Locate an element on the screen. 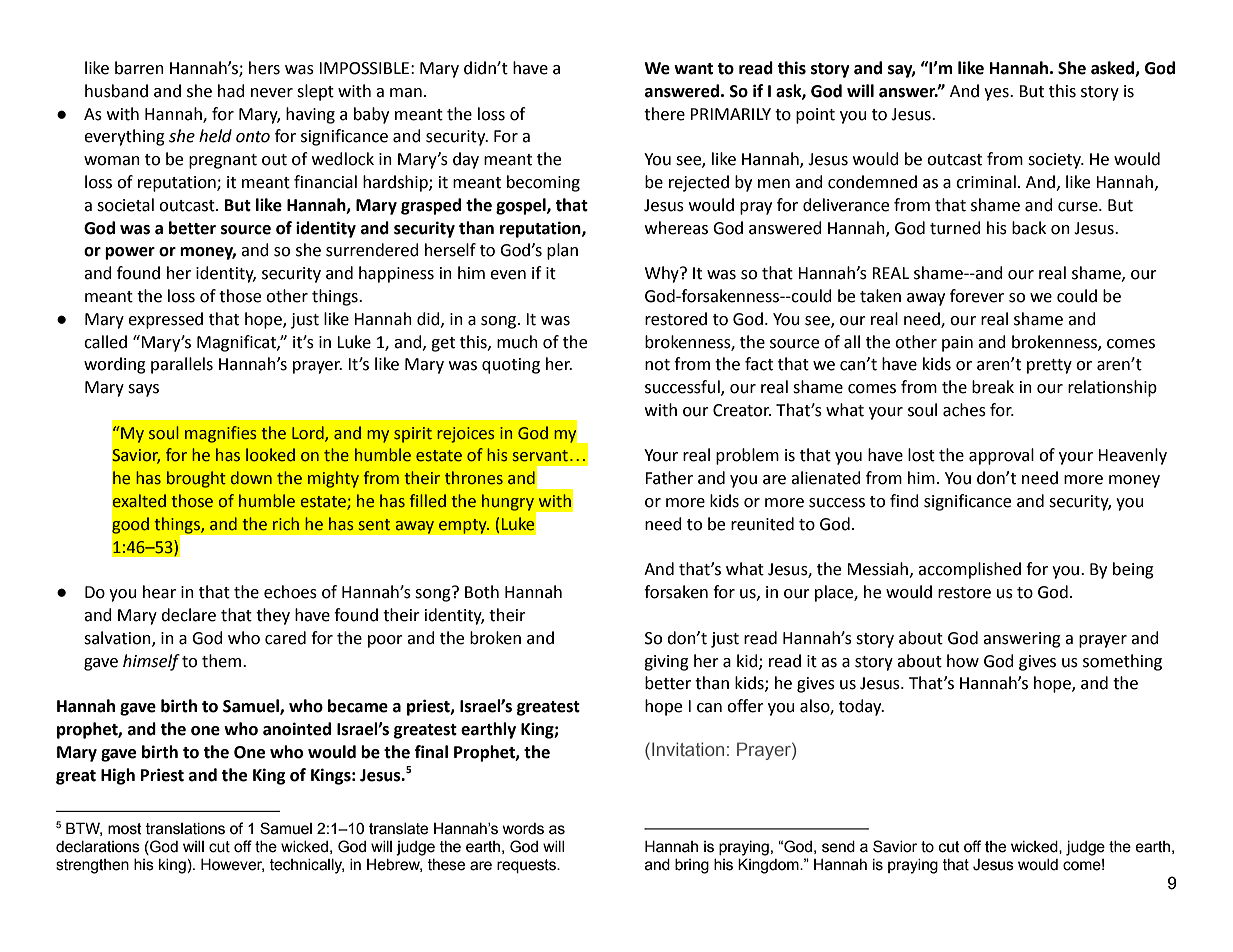  not is located at coordinates (657, 365).
